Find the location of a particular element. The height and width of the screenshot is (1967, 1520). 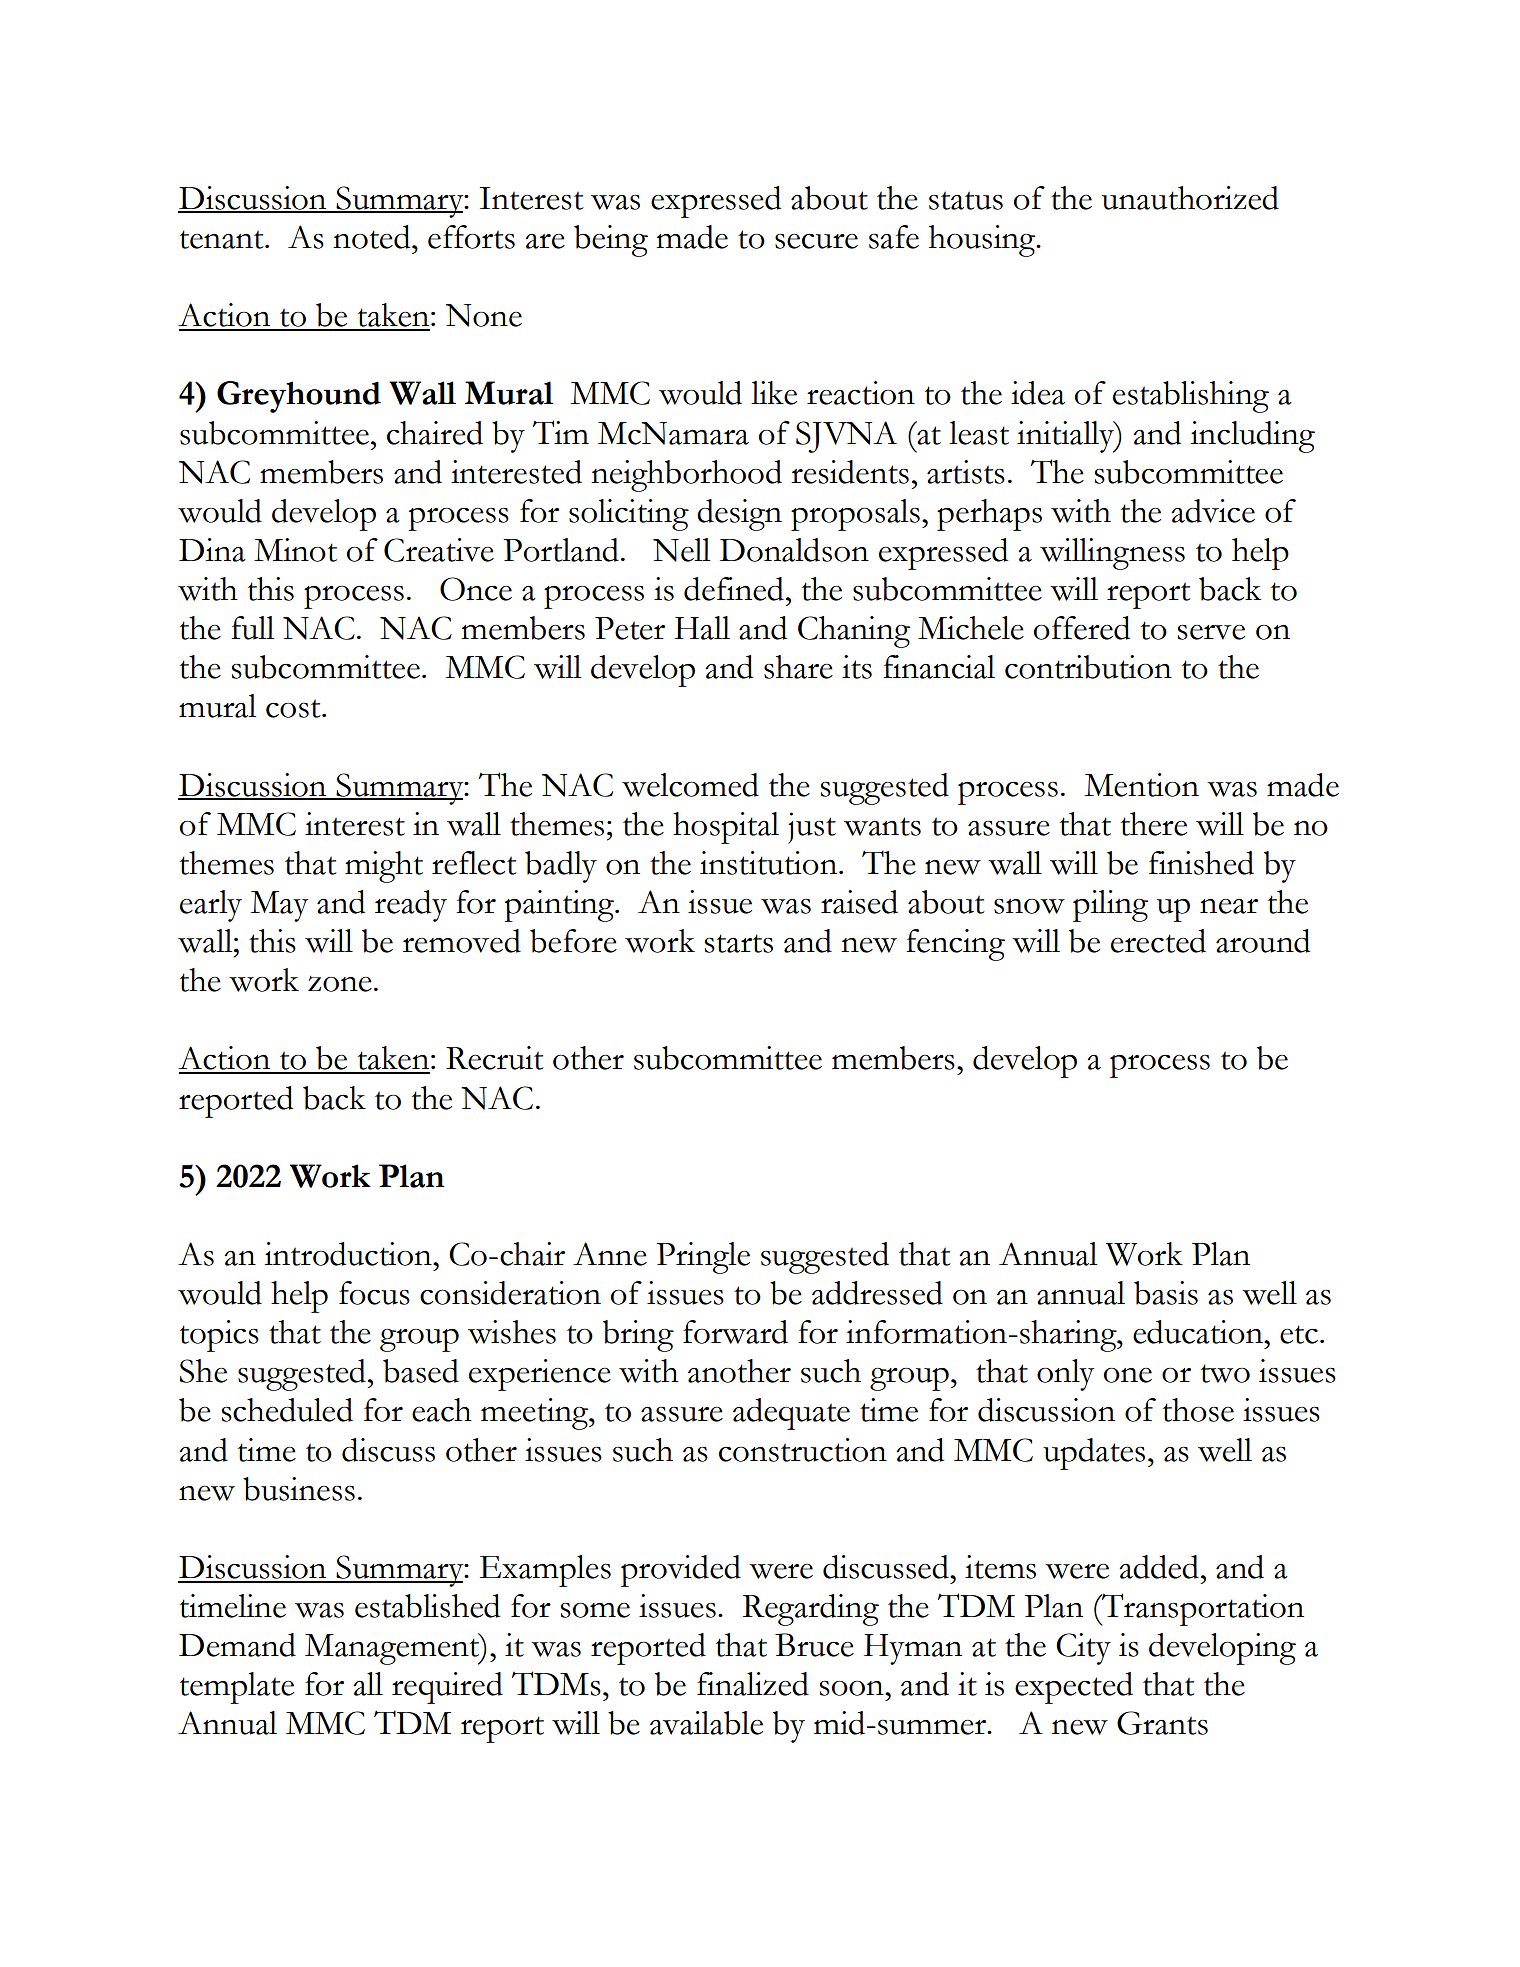

focus is located at coordinates (374, 1293).
